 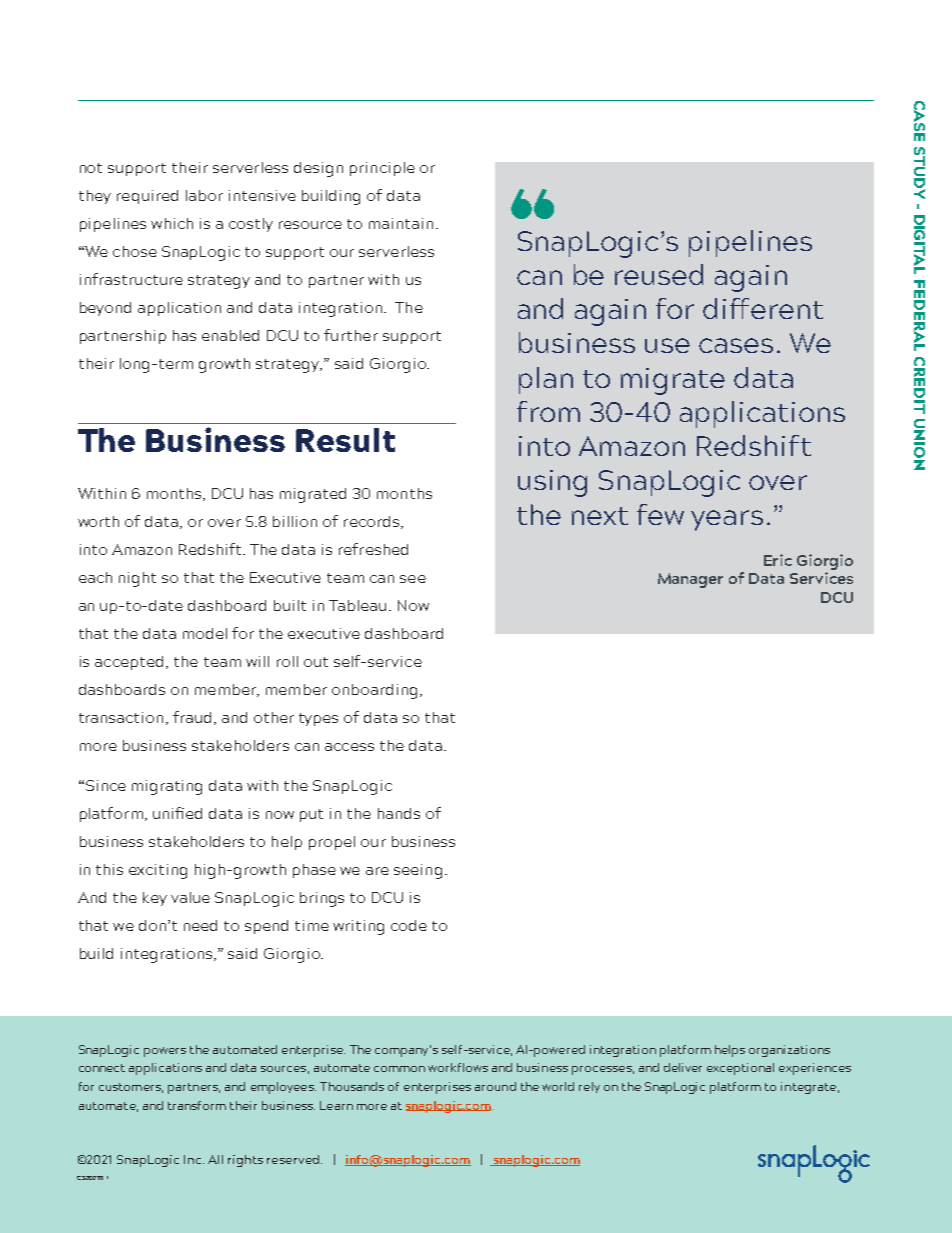 I want to click on labor, so click(x=204, y=195).
